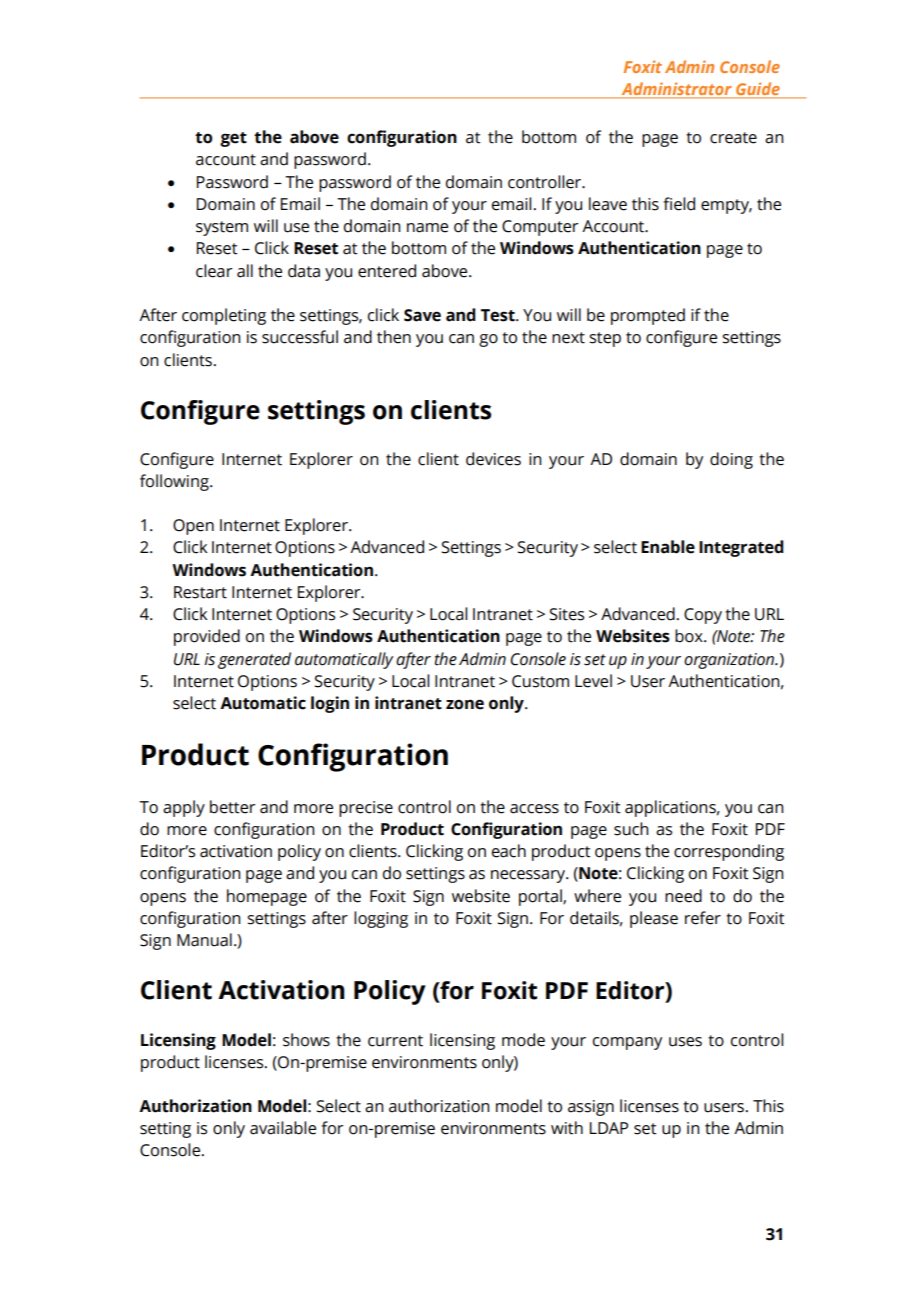  What do you see at coordinates (509, 851) in the page?
I see `each` at bounding box center [509, 851].
